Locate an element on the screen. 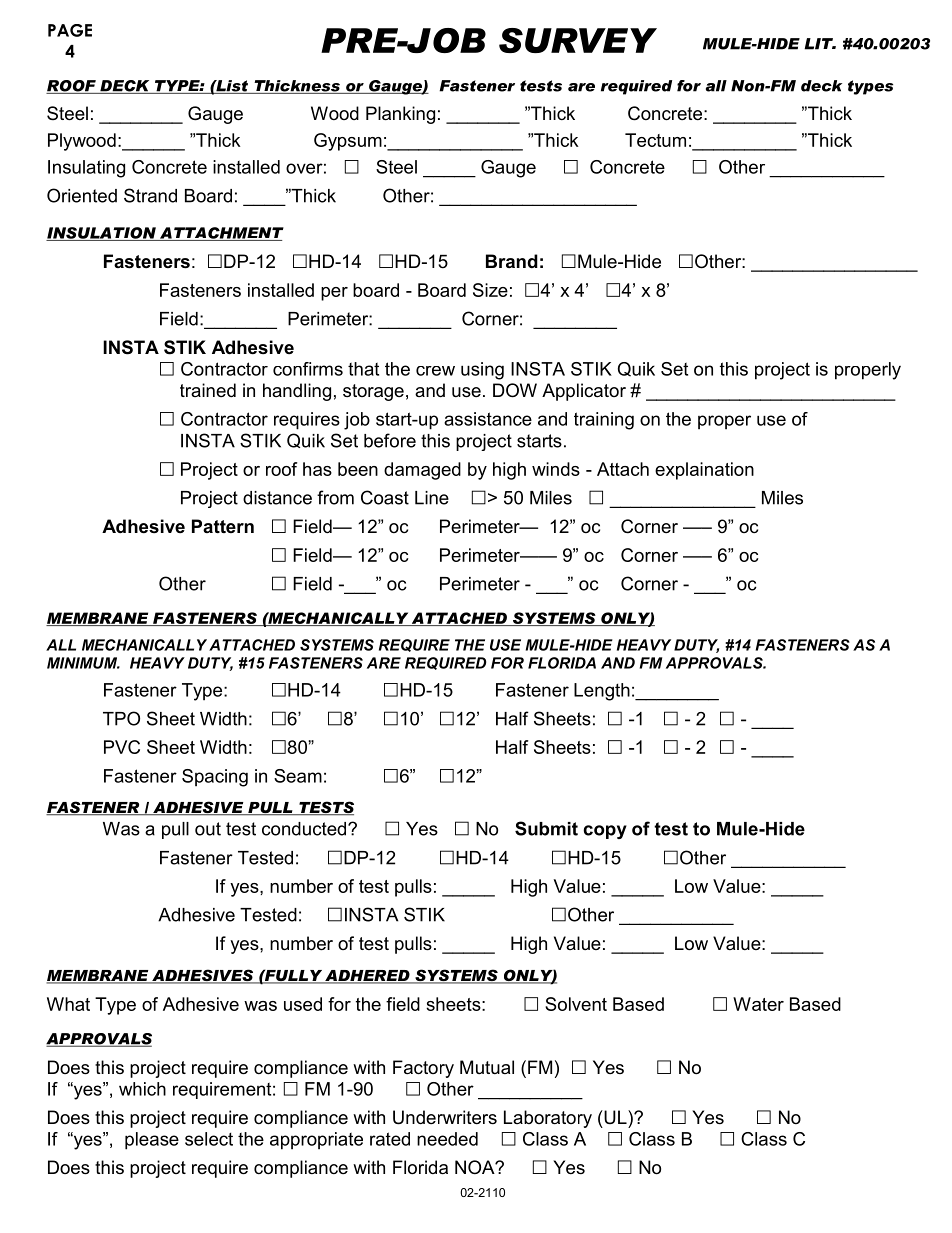  SURVEY is located at coordinates (578, 40).
